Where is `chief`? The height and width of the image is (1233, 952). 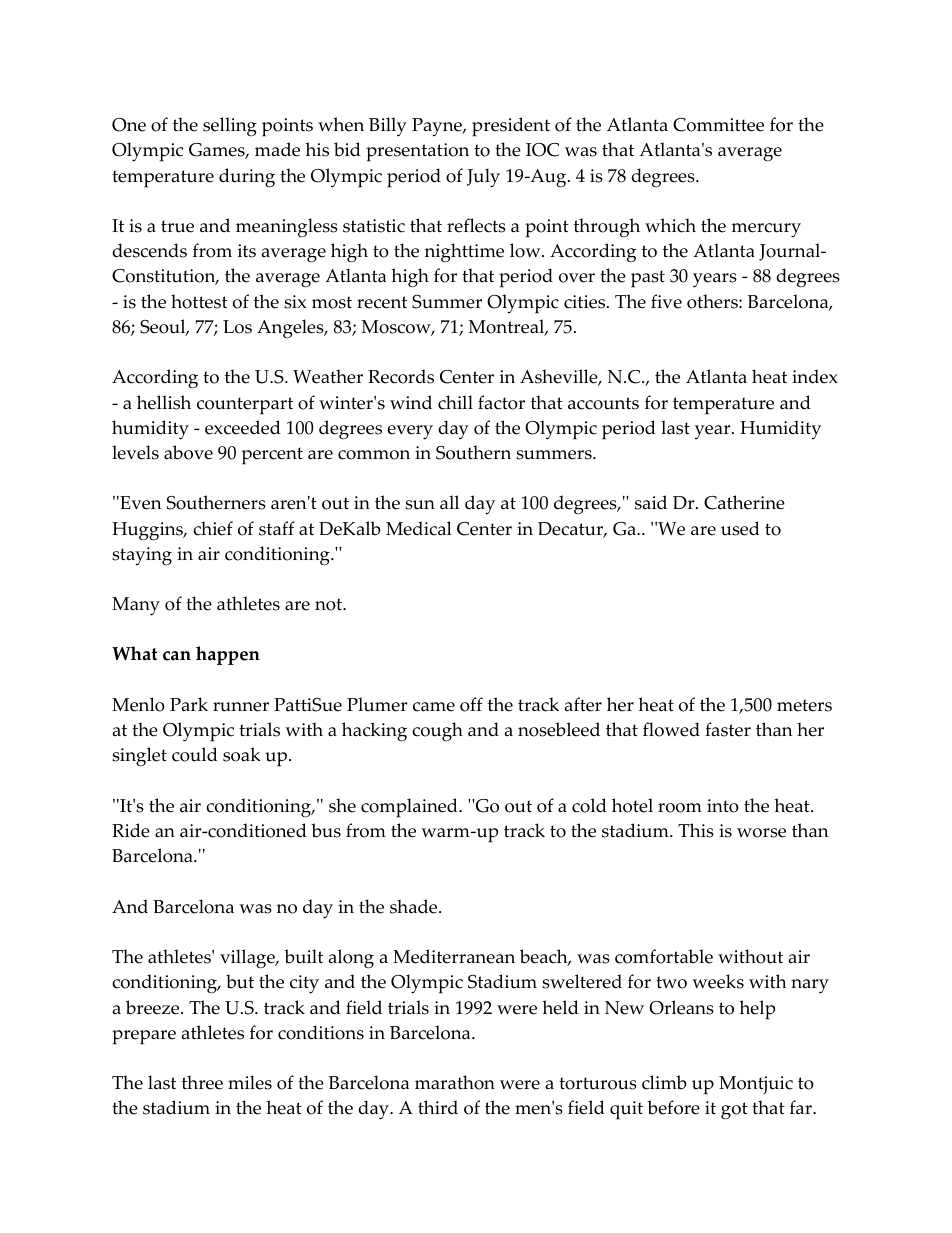 chief is located at coordinates (213, 528).
